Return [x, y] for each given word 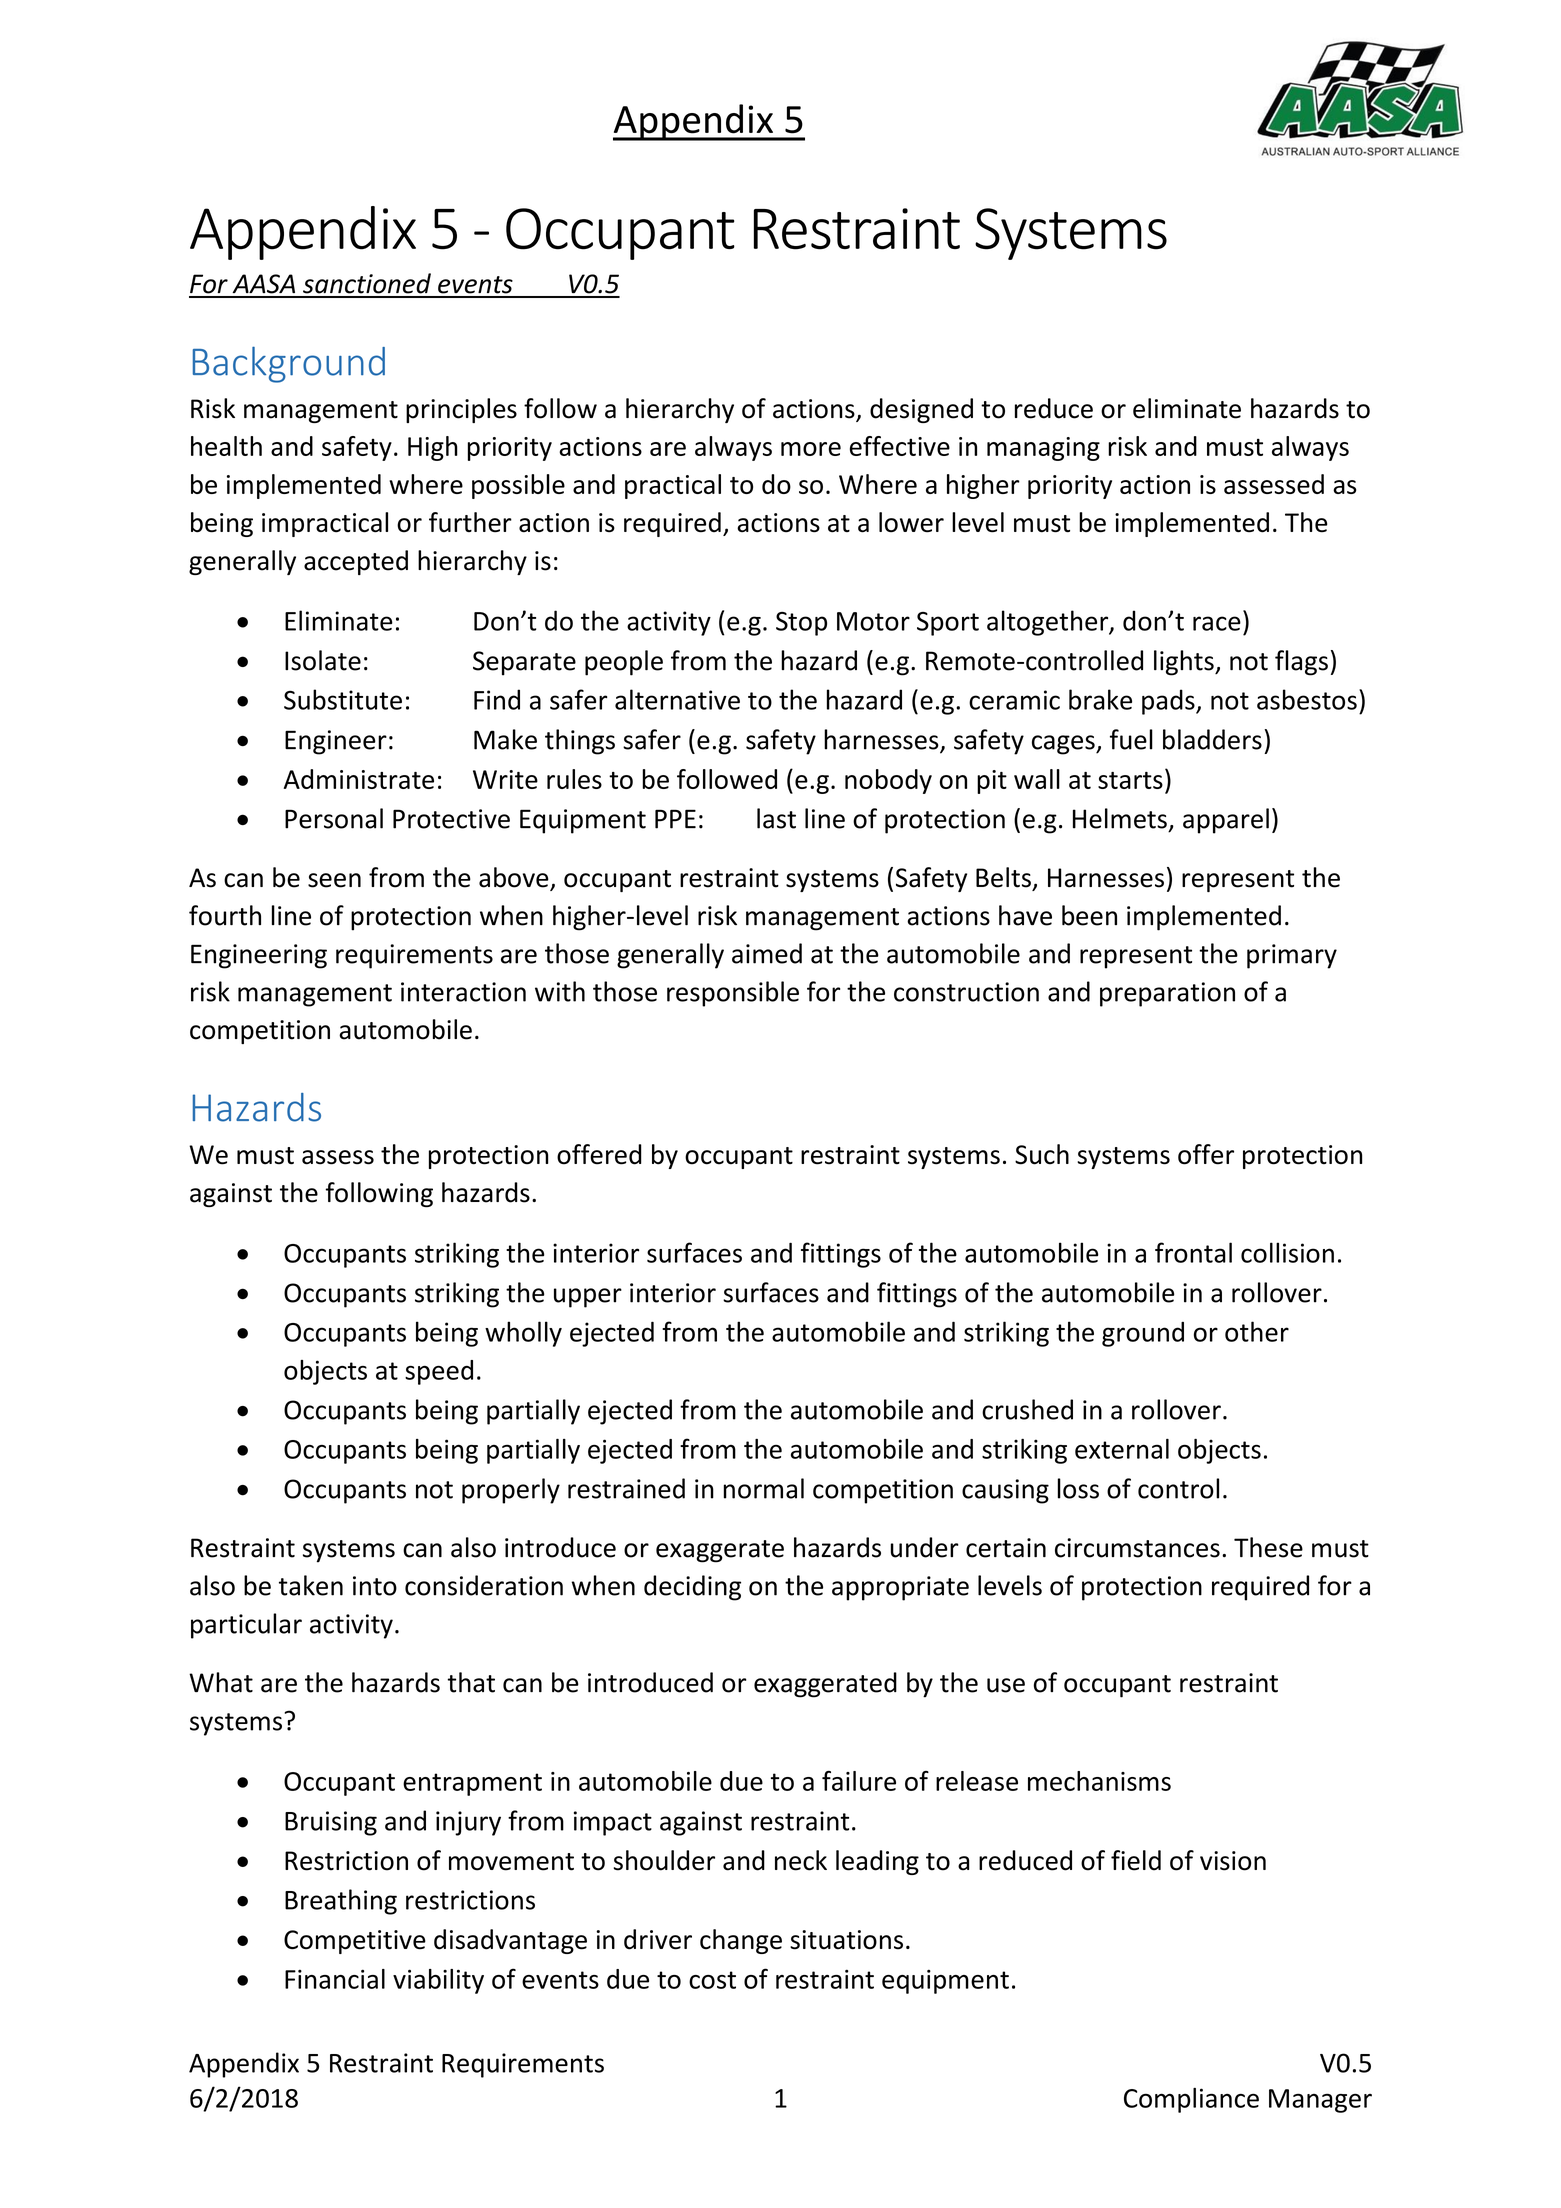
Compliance [1191, 2100]
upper [588, 1298]
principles [461, 410]
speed [439, 1372]
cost [712, 1980]
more [811, 449]
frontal [1193, 1252]
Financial [335, 1979]
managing [1043, 449]
